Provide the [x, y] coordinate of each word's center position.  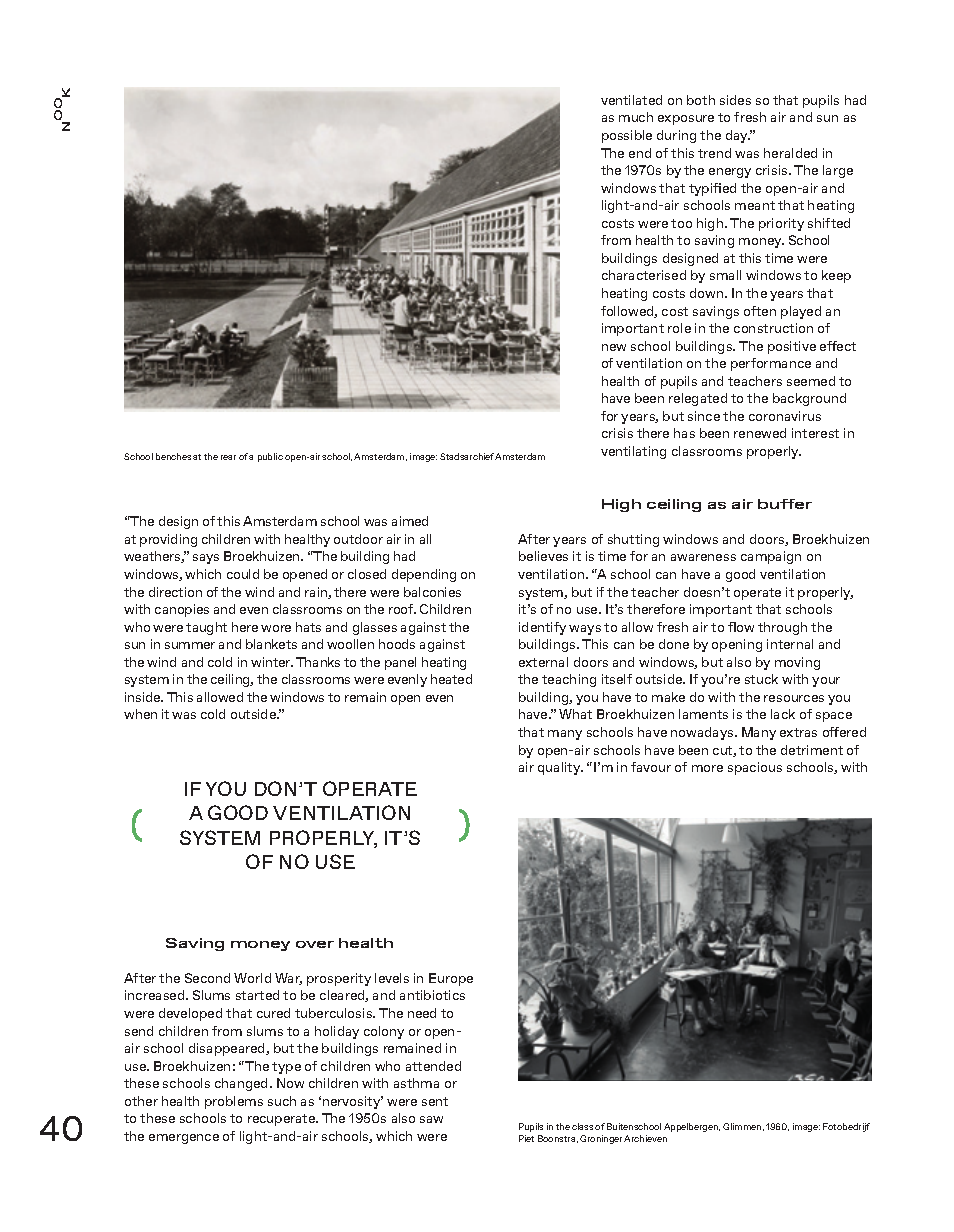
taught [206, 628]
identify [542, 628]
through [782, 628]
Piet [526, 1138]
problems [234, 1102]
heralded [790, 153]
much [636, 117]
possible [627, 136]
